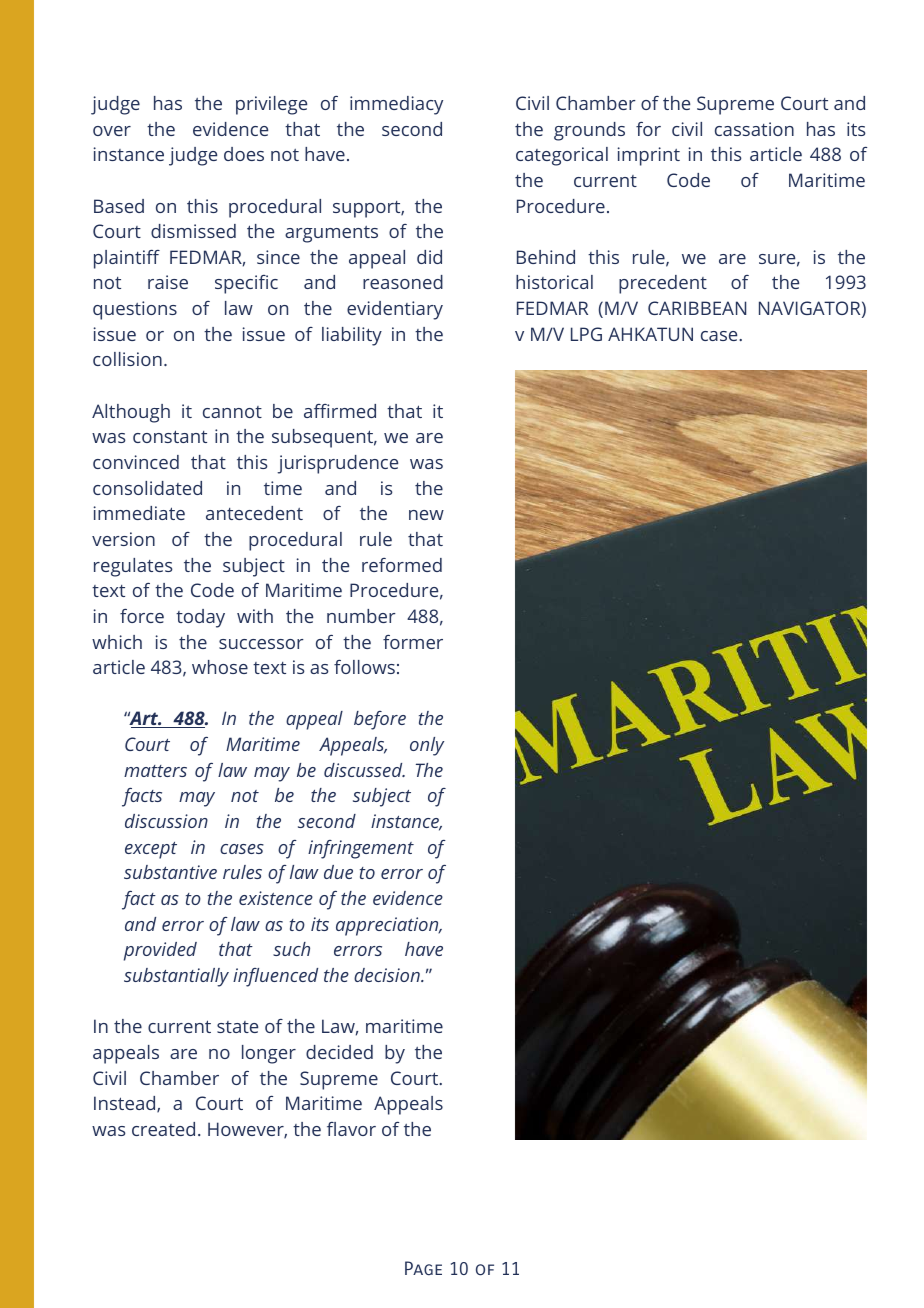  What do you see at coordinates (244, 154) in the screenshot?
I see `does` at bounding box center [244, 154].
